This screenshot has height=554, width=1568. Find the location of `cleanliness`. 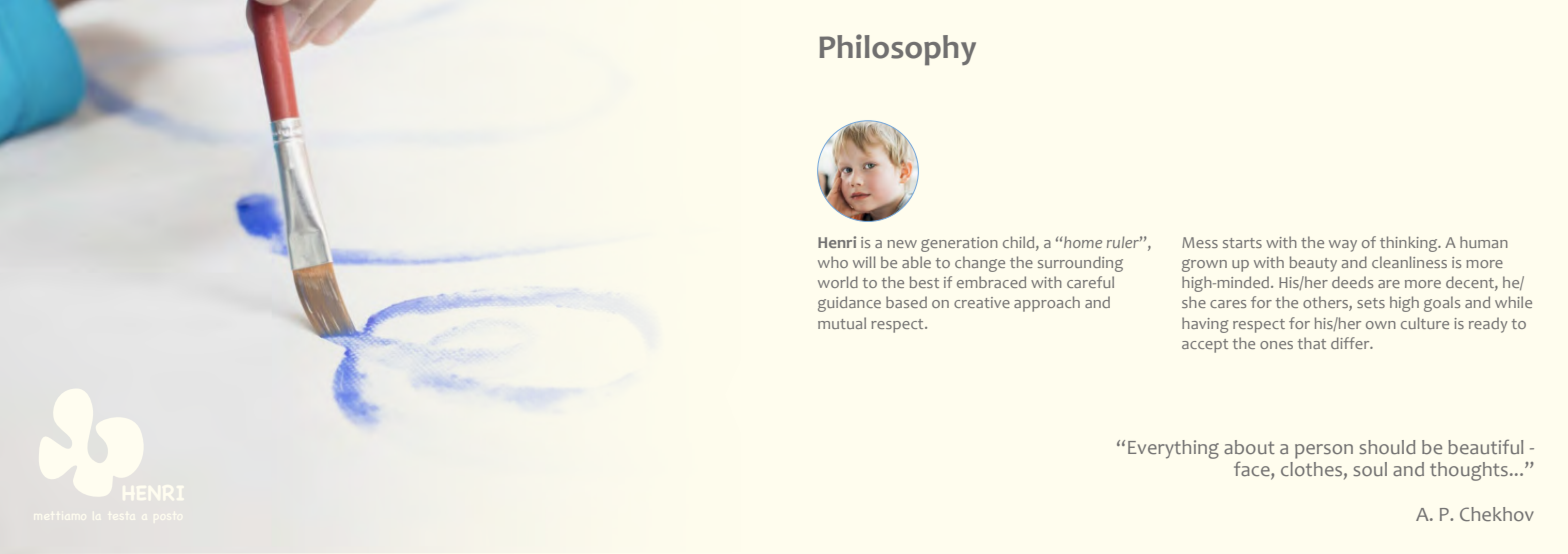

cleanliness is located at coordinates (1409, 262).
